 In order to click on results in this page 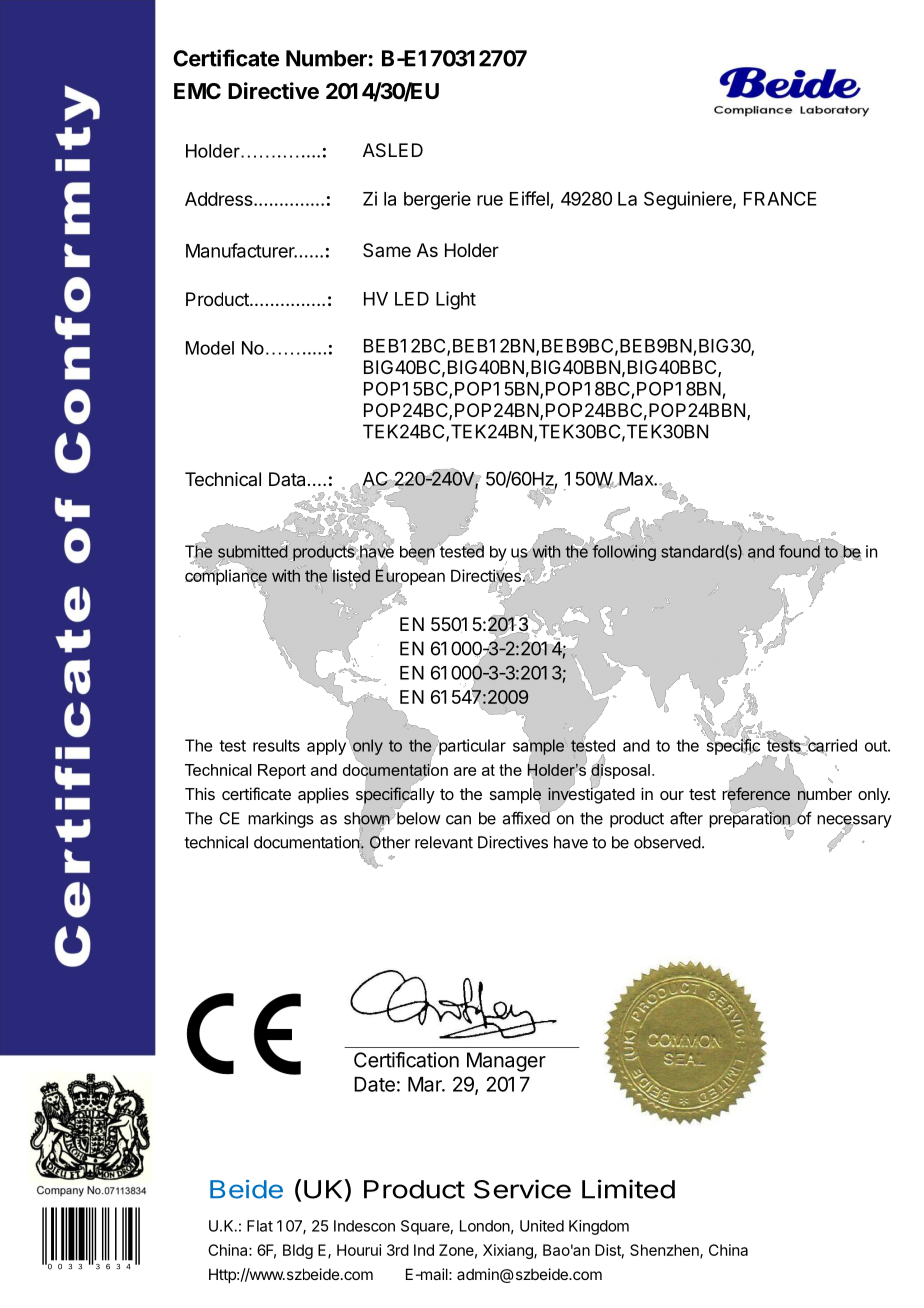, I will do `click(276, 745)`.
